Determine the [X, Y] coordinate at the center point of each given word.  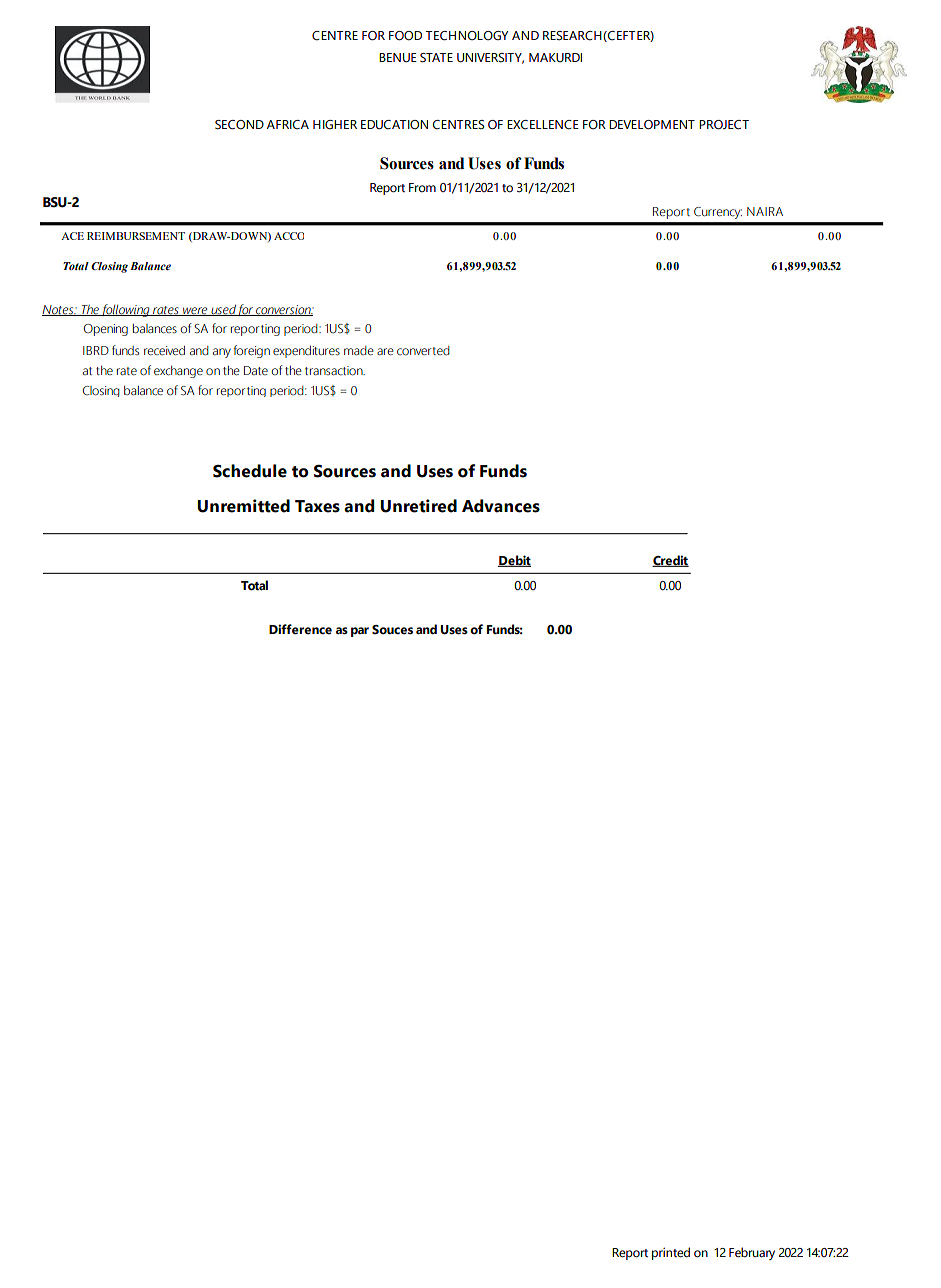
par [360, 632]
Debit [514, 561]
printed [671, 1253]
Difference [300, 629]
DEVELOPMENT [652, 125]
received [164, 350]
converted [423, 351]
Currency [718, 213]
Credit [670, 561]
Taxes [317, 506]
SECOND [239, 125]
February [752, 1253]
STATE [436, 58]
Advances [501, 506]
